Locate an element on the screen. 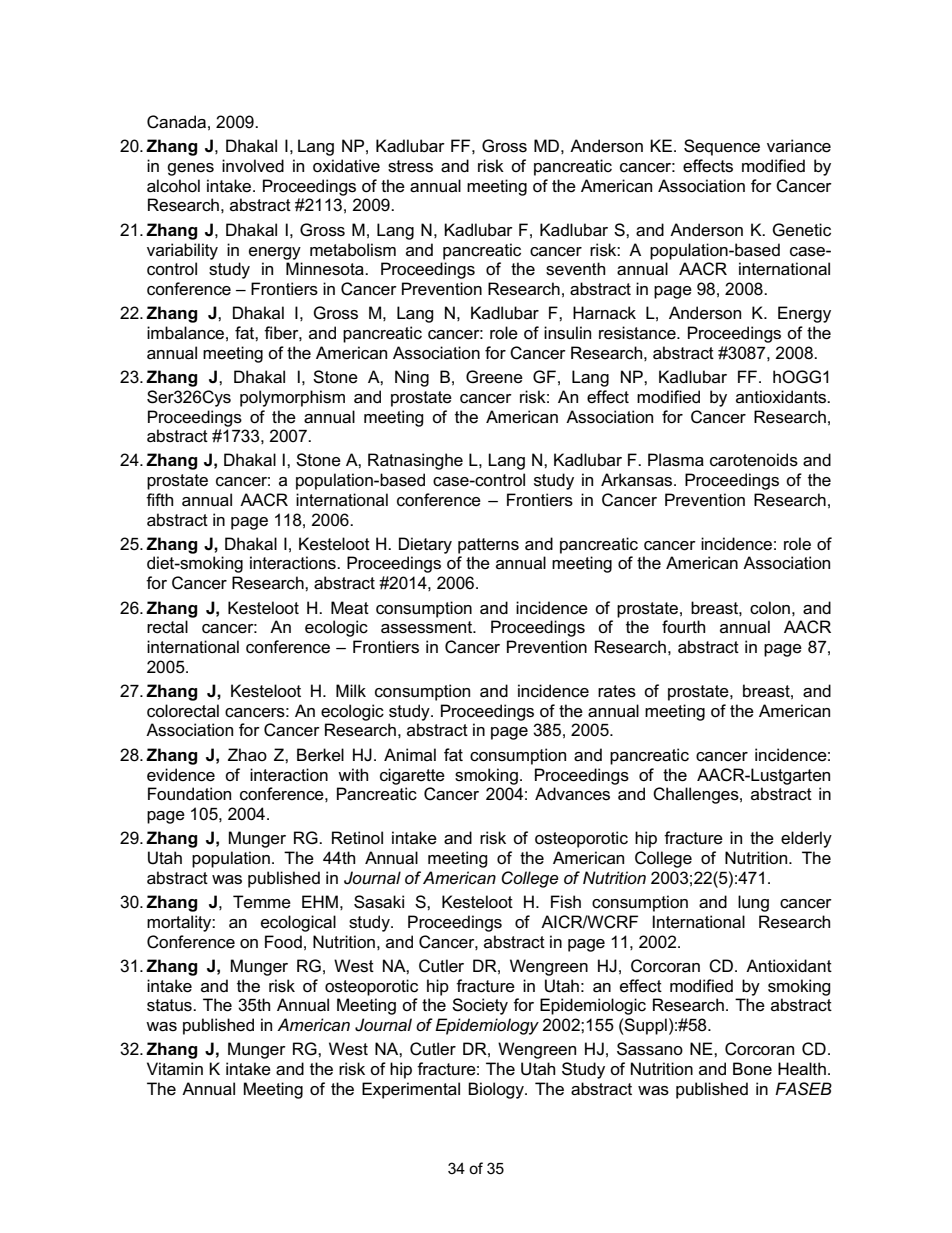 The width and height of the screenshot is (952, 1233). Meat is located at coordinates (350, 608).
